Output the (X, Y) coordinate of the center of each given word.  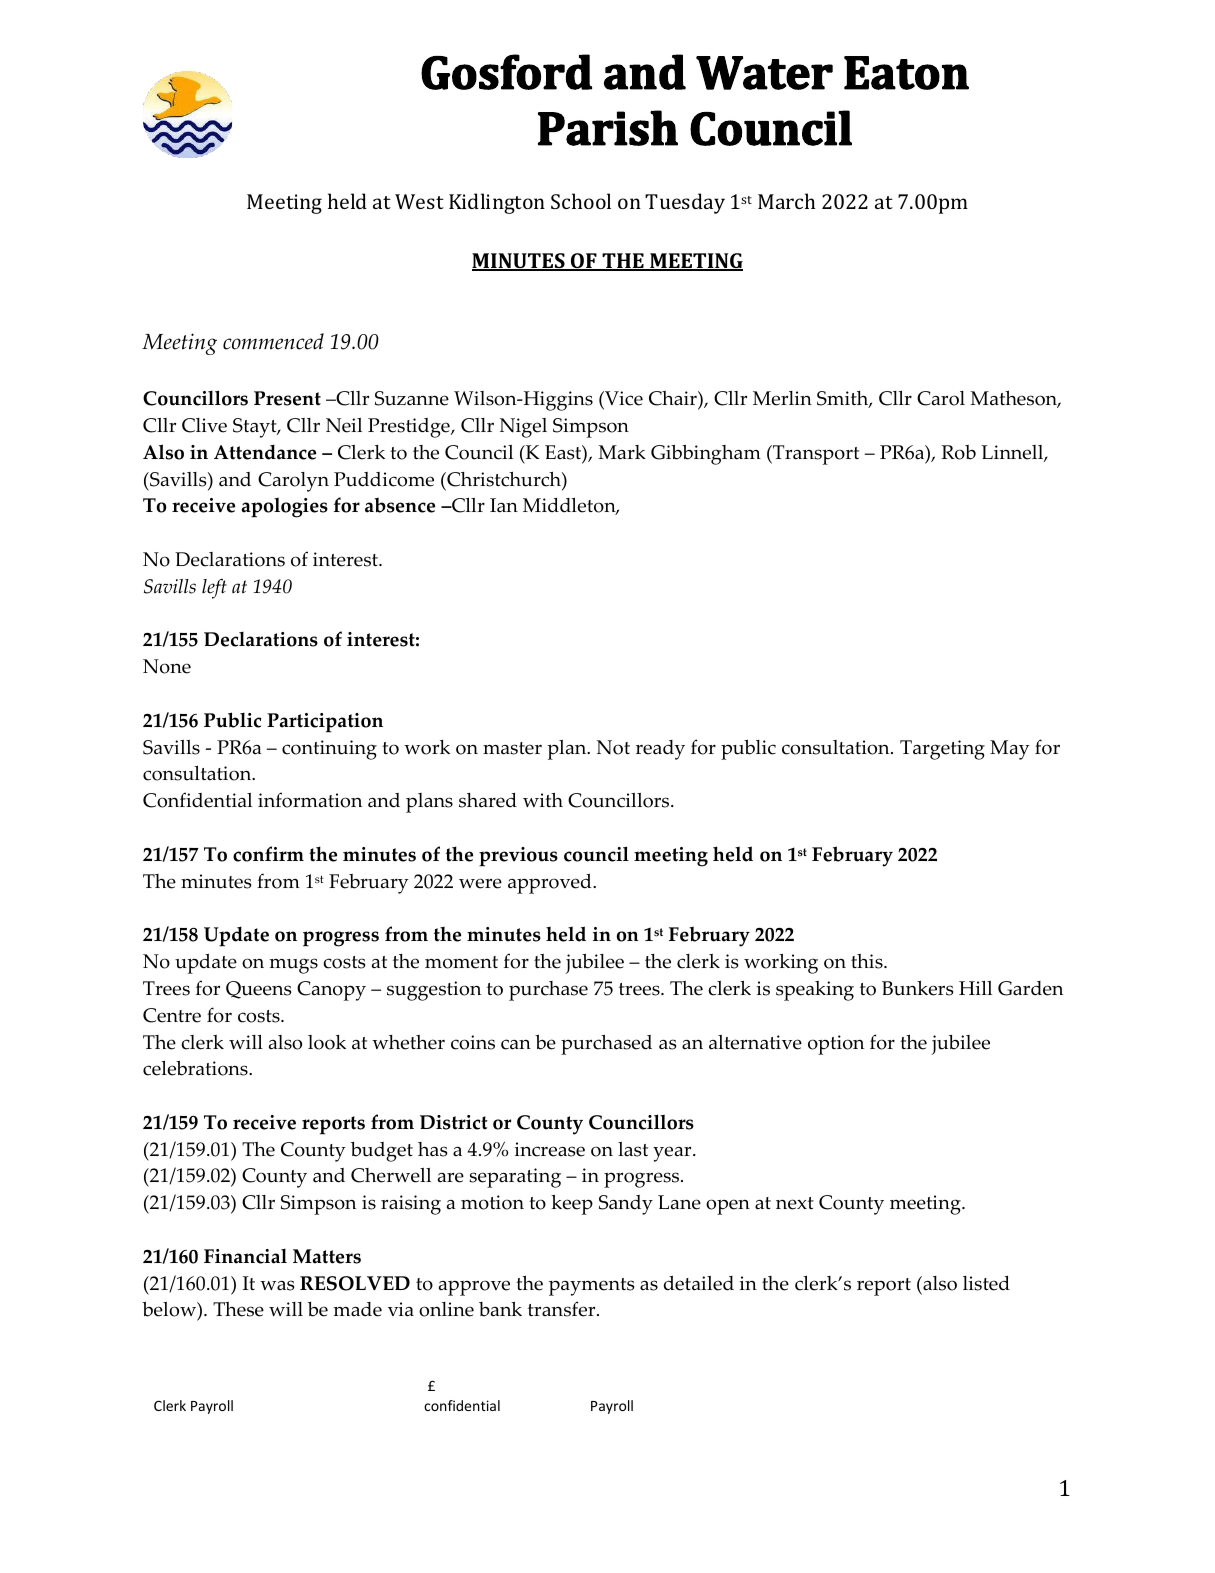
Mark (622, 452)
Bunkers (917, 988)
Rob (958, 452)
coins (473, 1042)
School (581, 201)
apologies (285, 507)
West (419, 201)
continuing (329, 750)
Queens (258, 990)
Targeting (942, 750)
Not (613, 747)
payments (591, 1287)
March (786, 201)
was (277, 1285)
